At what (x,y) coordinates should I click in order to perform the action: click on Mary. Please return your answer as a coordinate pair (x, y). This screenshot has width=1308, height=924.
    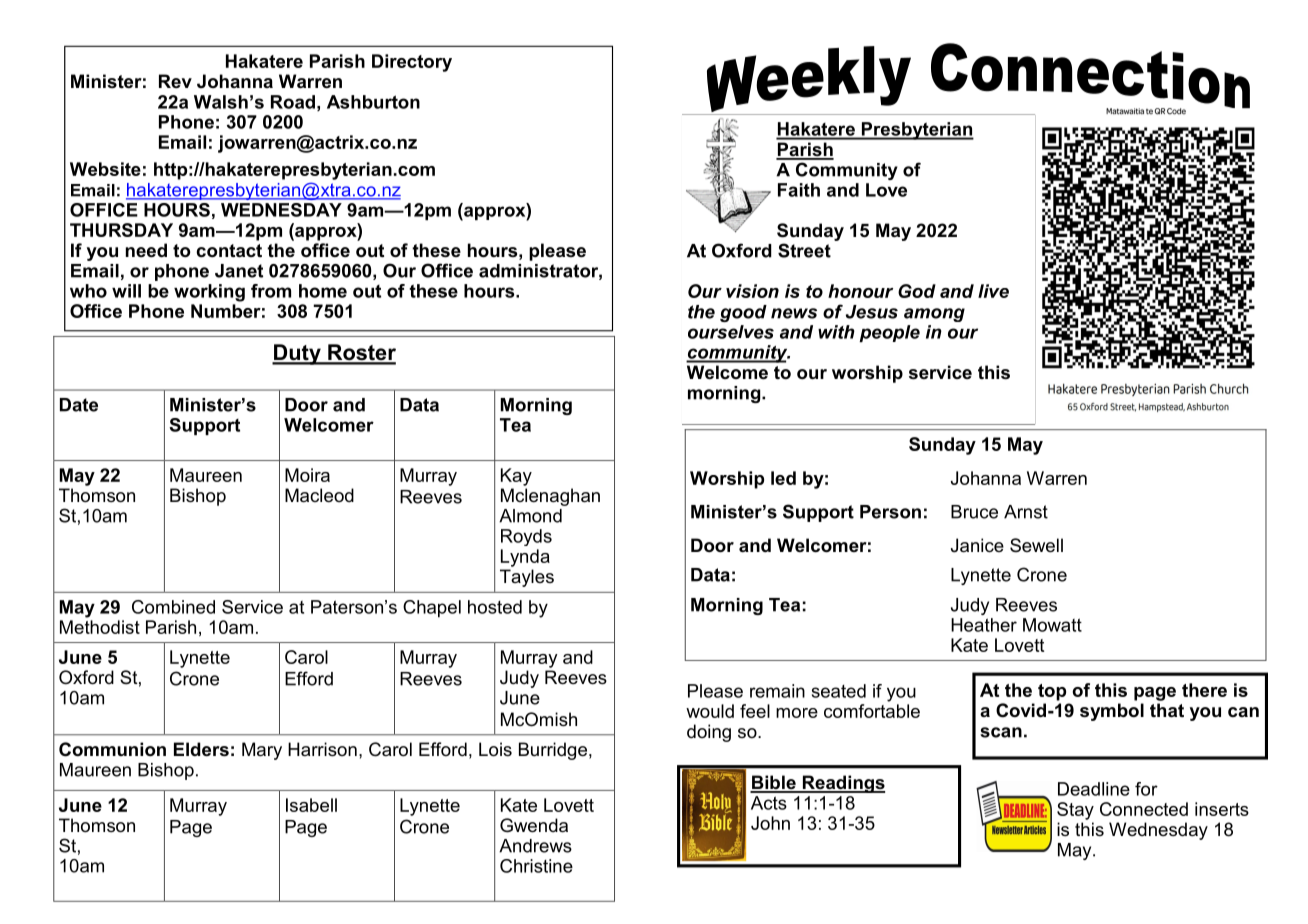
    Looking at the image, I should click on (262, 751).
